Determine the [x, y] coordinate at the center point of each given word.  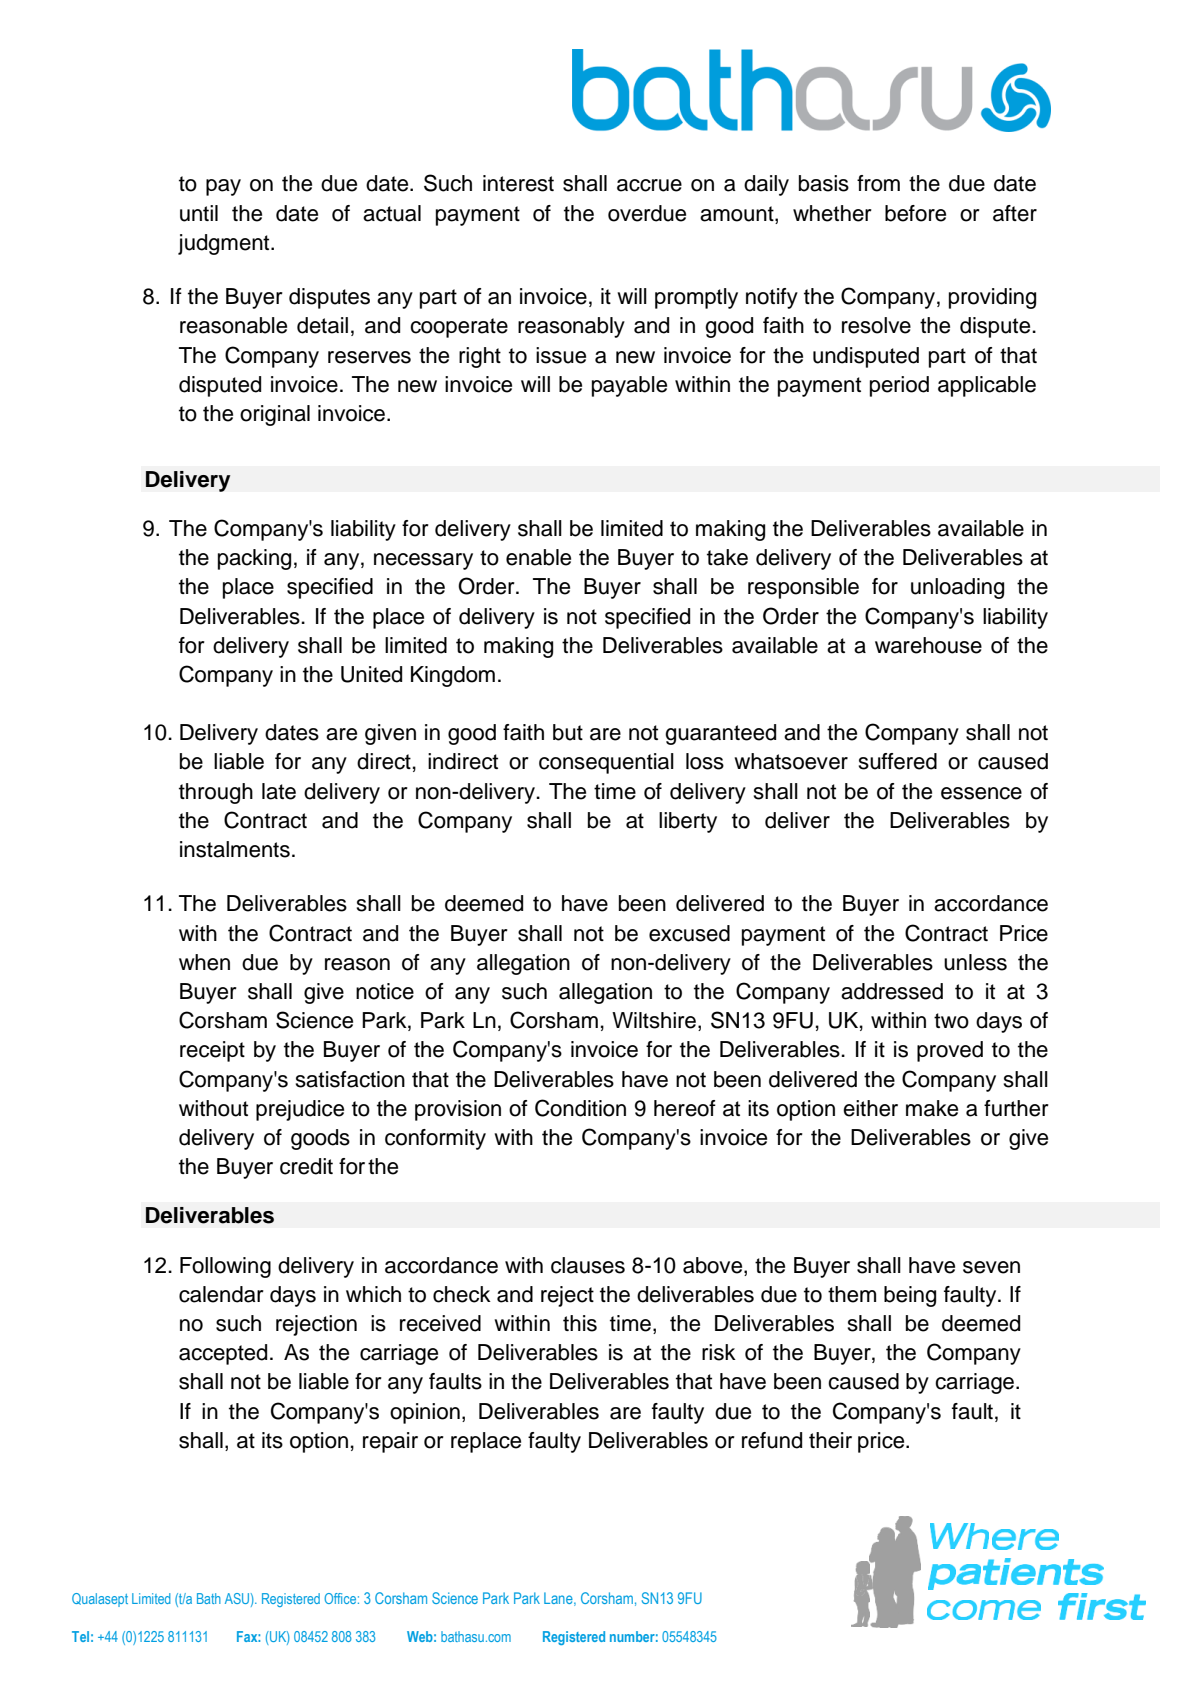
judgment [225, 244]
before [915, 213]
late [279, 791]
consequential [606, 763]
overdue [647, 213]
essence [981, 793]
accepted [223, 1354]
